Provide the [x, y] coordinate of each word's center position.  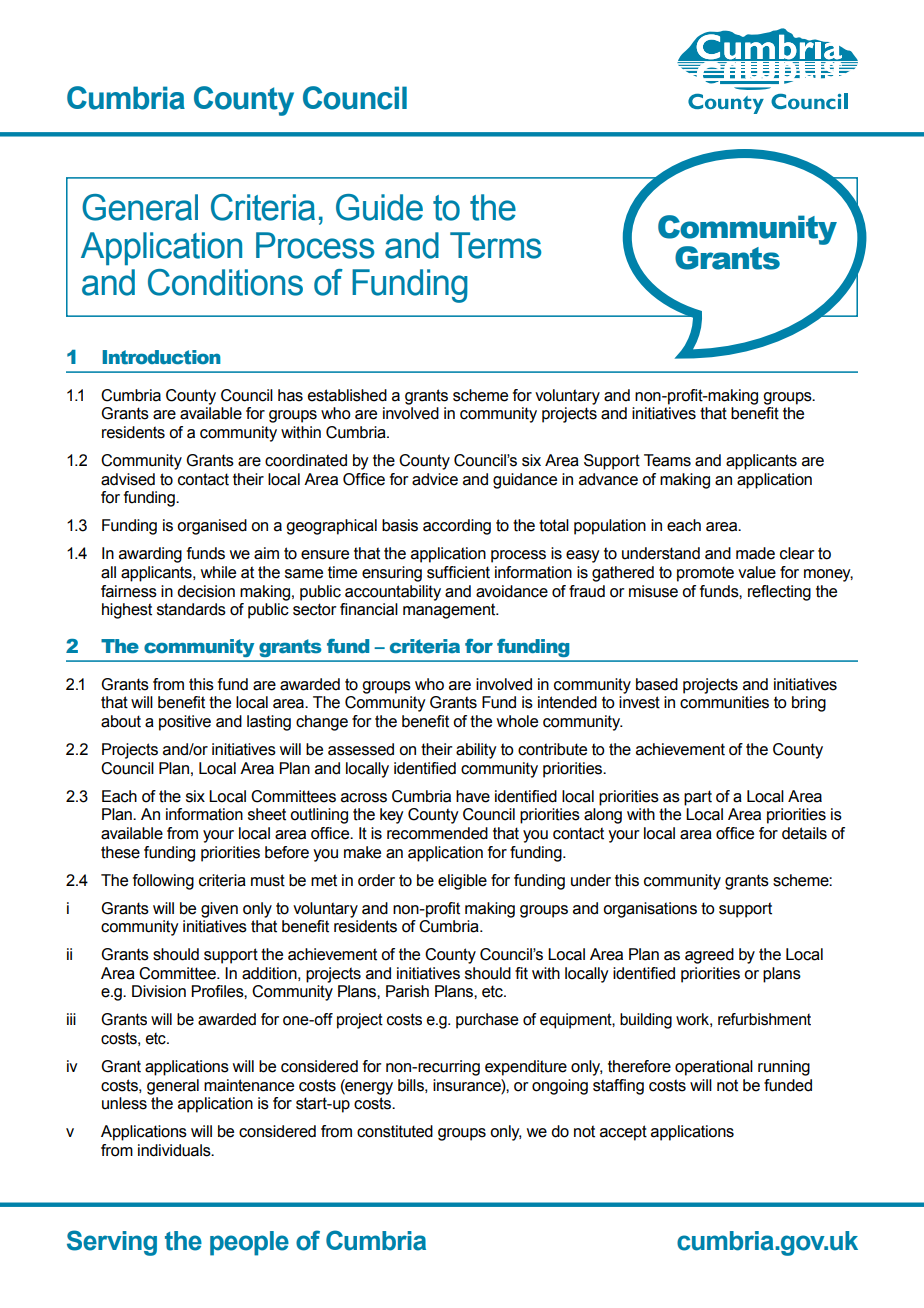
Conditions [225, 282]
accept [623, 1133]
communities [724, 702]
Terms [496, 245]
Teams [667, 460]
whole [517, 721]
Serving [112, 1243]
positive [185, 723]
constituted [395, 1131]
